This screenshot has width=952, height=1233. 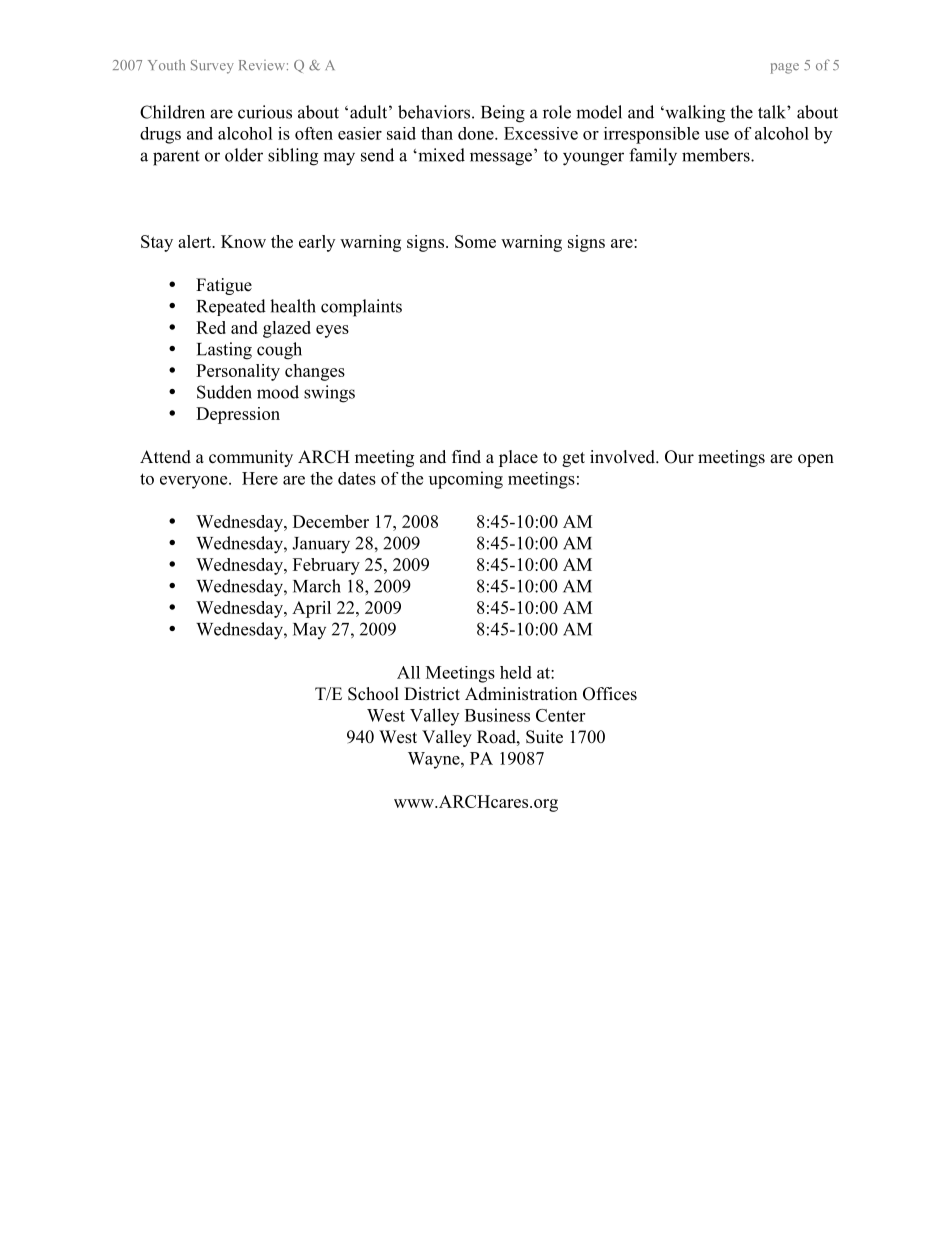 What do you see at coordinates (679, 457) in the screenshot?
I see `Our` at bounding box center [679, 457].
